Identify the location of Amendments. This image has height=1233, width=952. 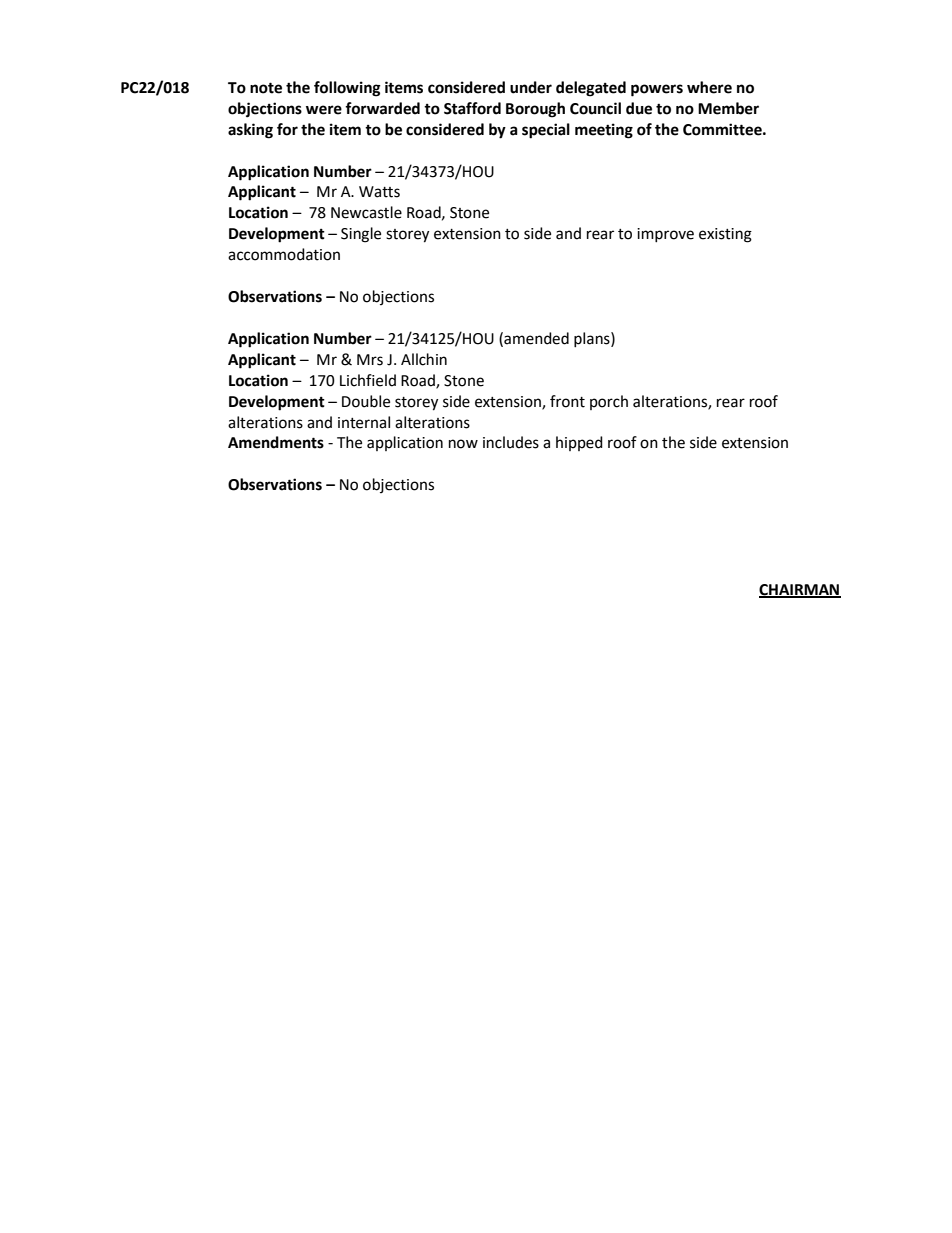
(276, 442).
